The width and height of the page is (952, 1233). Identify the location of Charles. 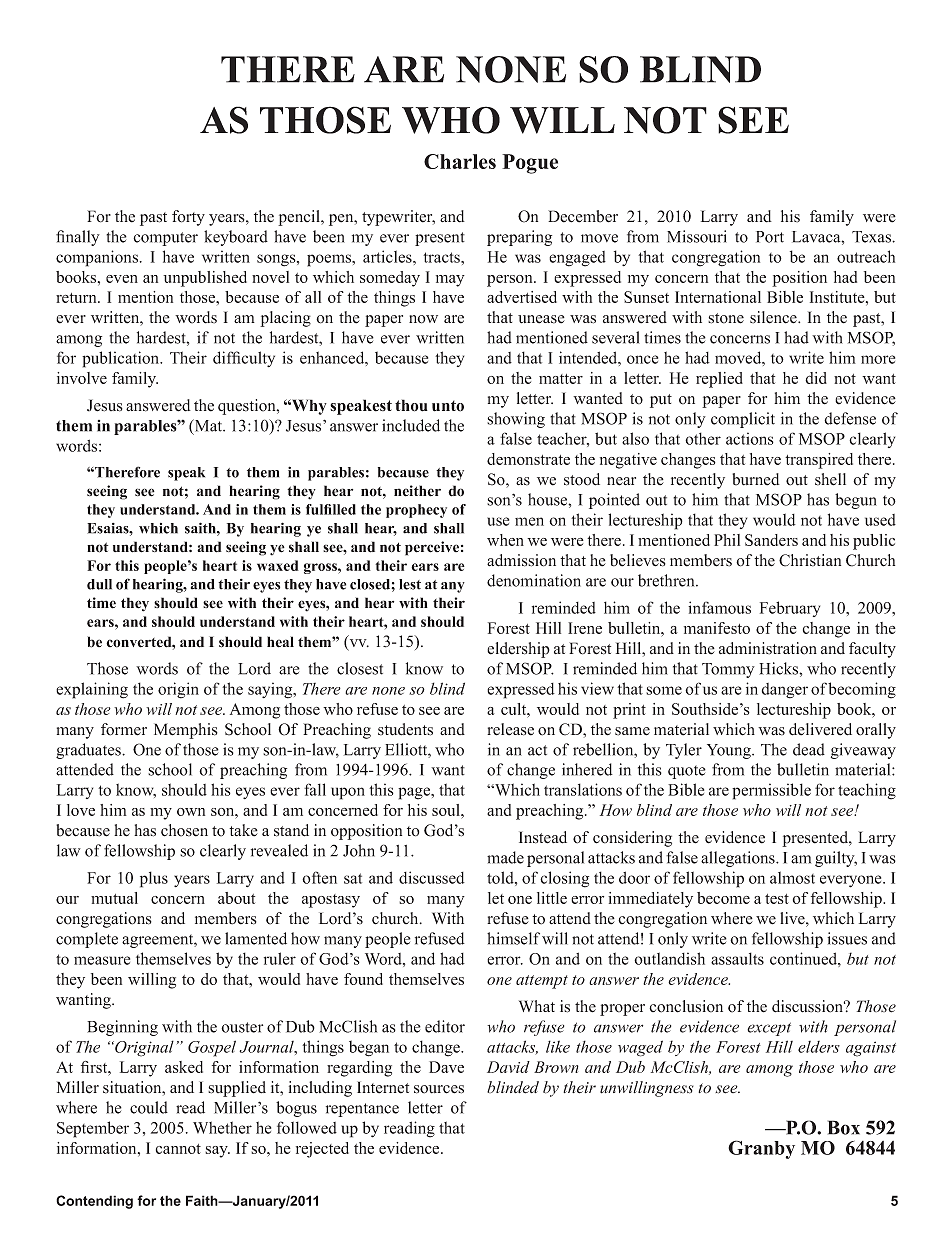
(460, 161).
